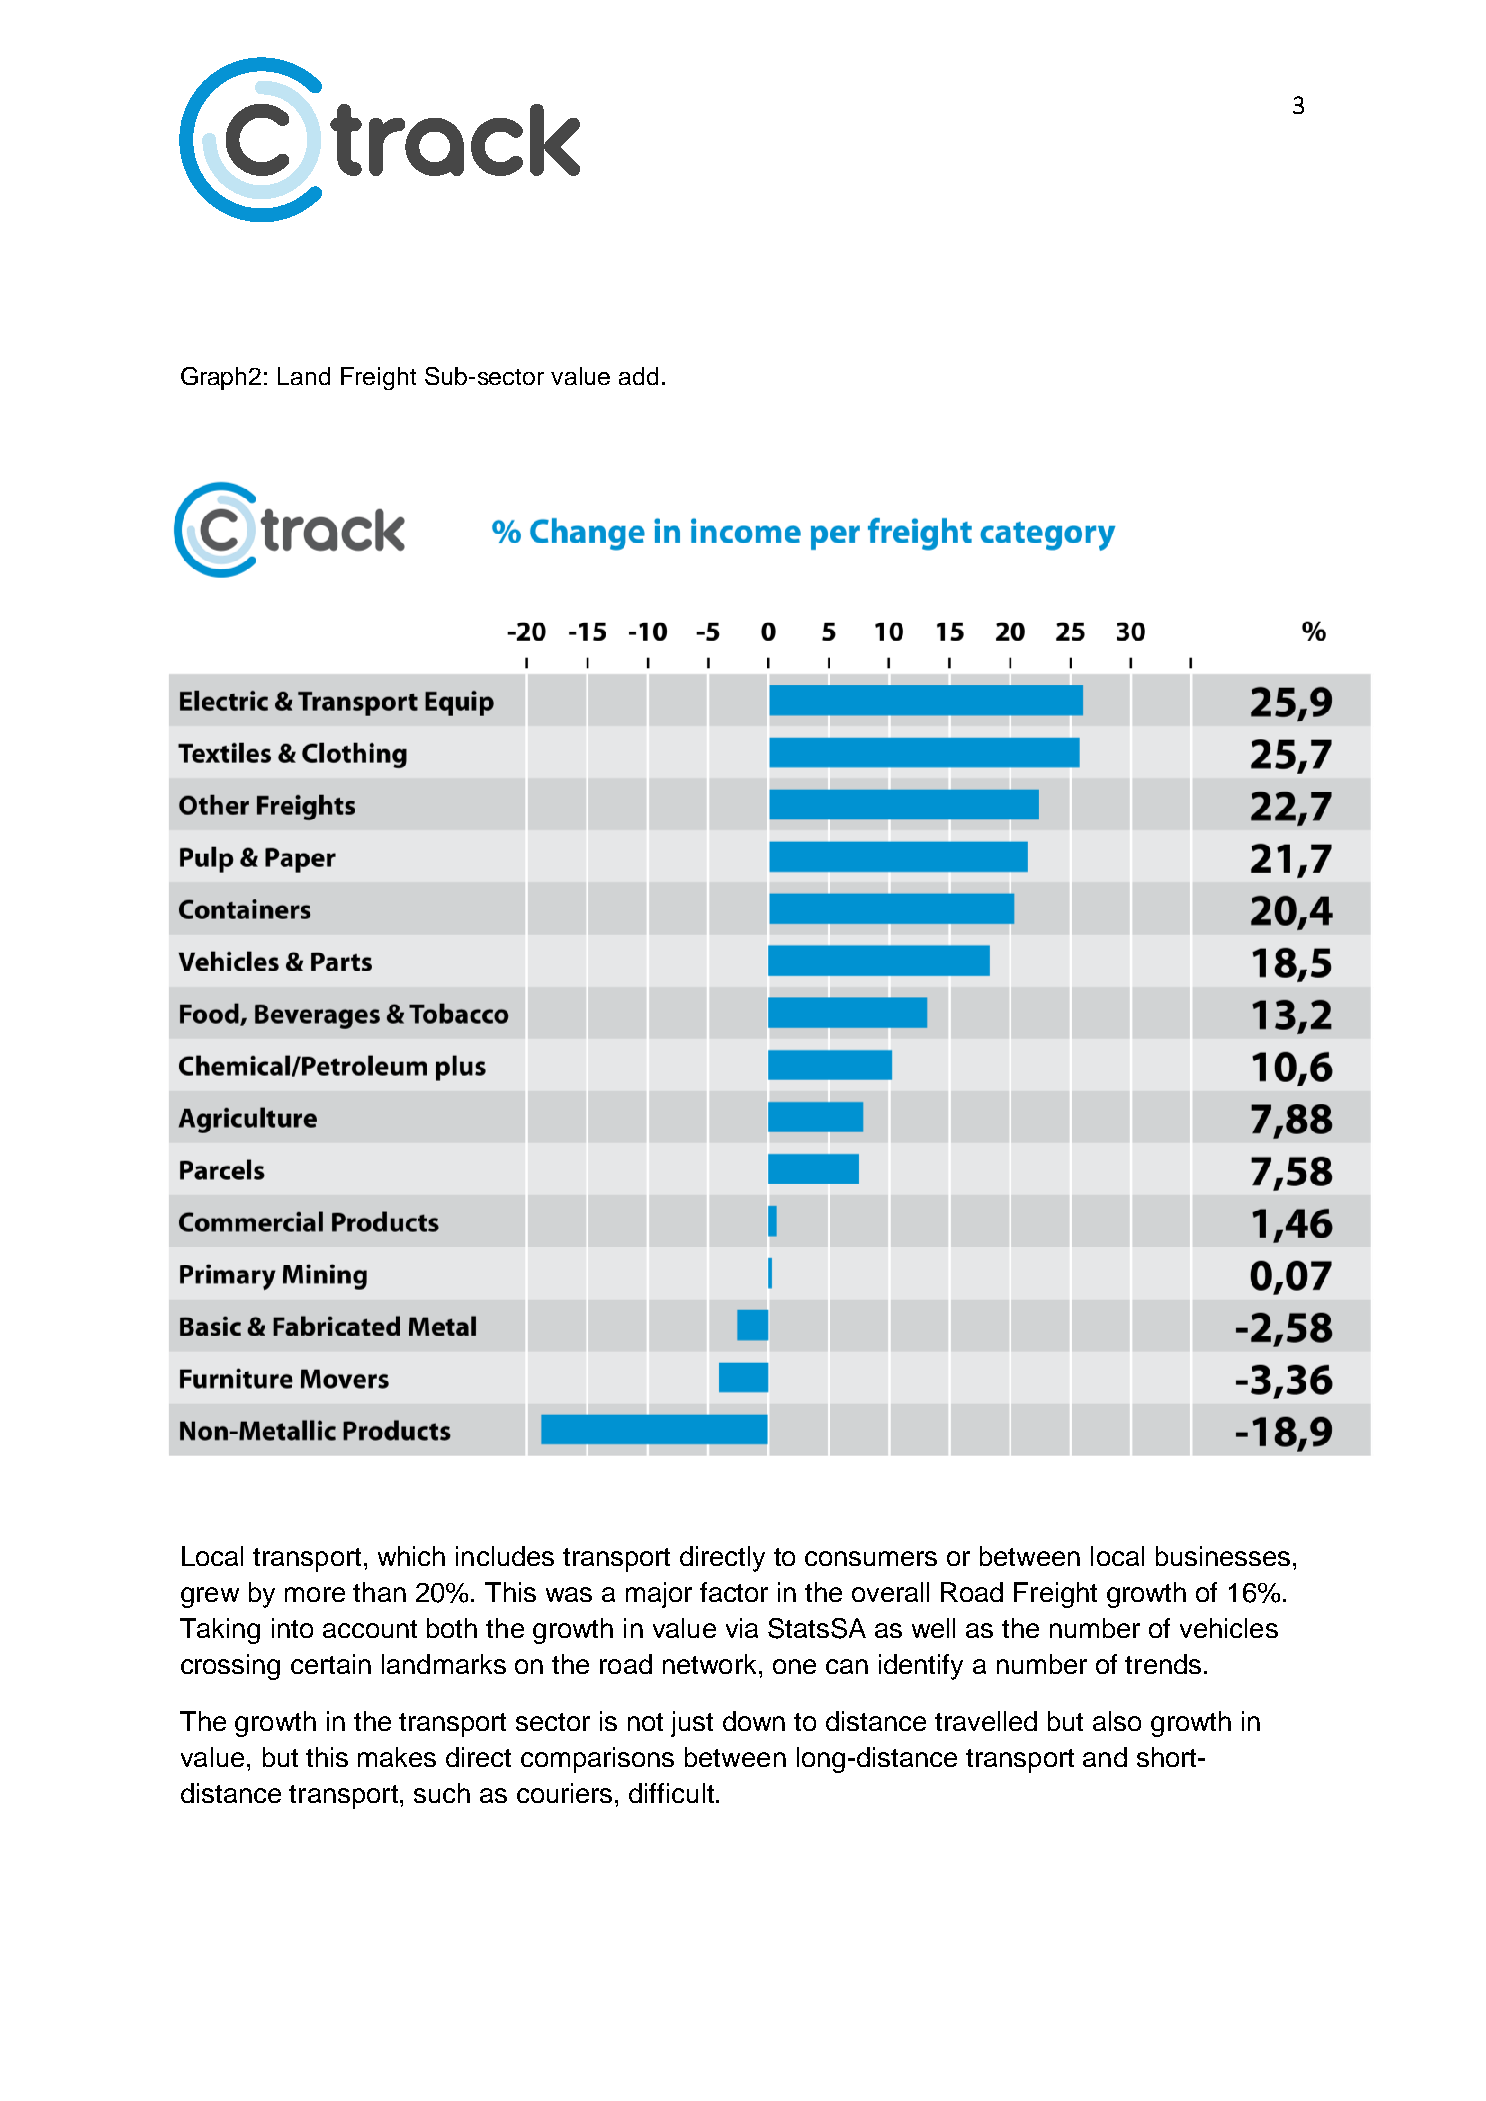 Image resolution: width=1486 pixels, height=2101 pixels. Describe the element at coordinates (1229, 1628) in the image. I see `vehicles` at that location.
